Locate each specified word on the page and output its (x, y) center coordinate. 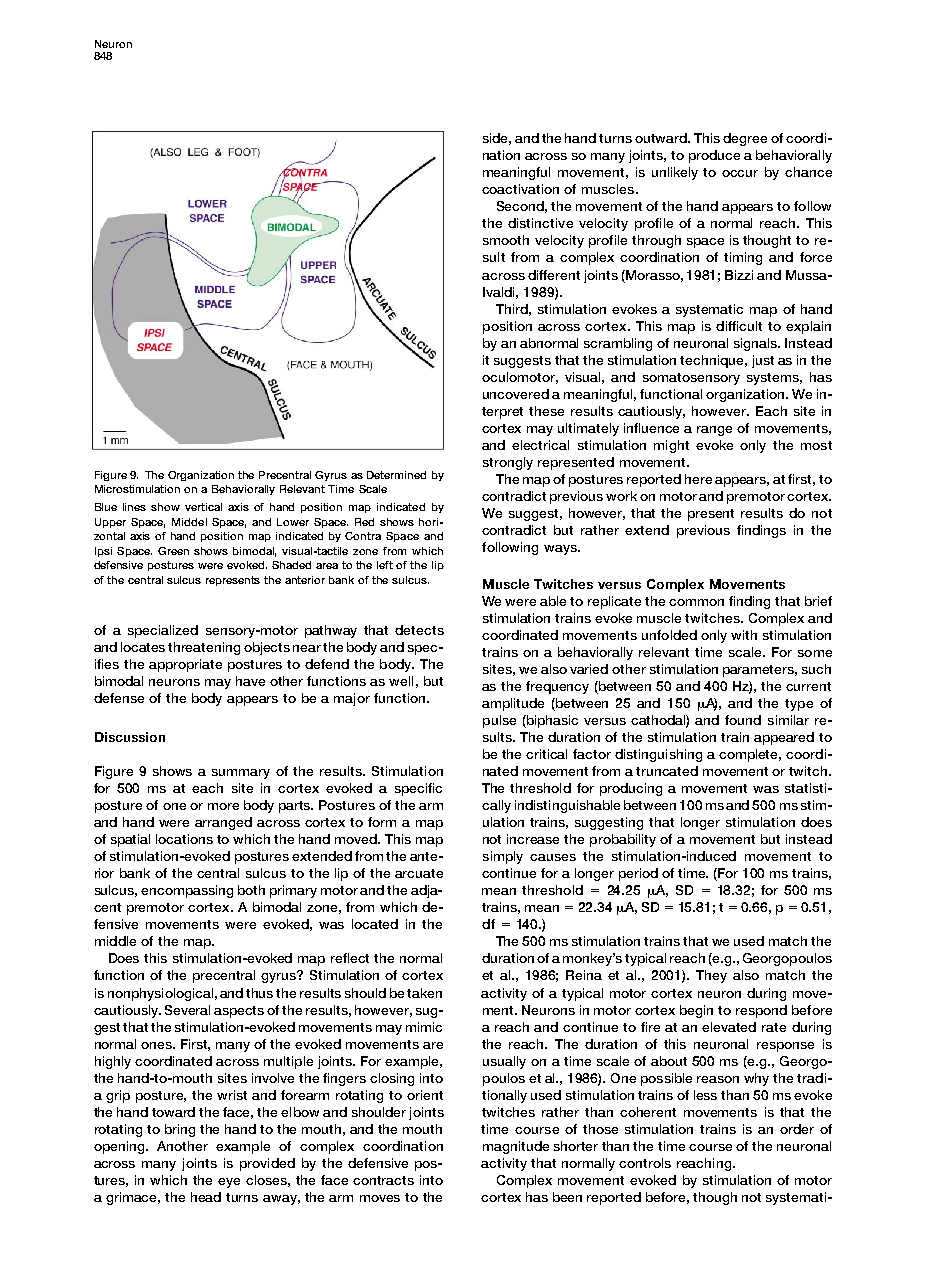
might (671, 446)
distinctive (540, 223)
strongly (508, 463)
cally (496, 806)
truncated (667, 771)
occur (740, 173)
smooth (506, 240)
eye (229, 1183)
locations (184, 839)
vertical (203, 507)
